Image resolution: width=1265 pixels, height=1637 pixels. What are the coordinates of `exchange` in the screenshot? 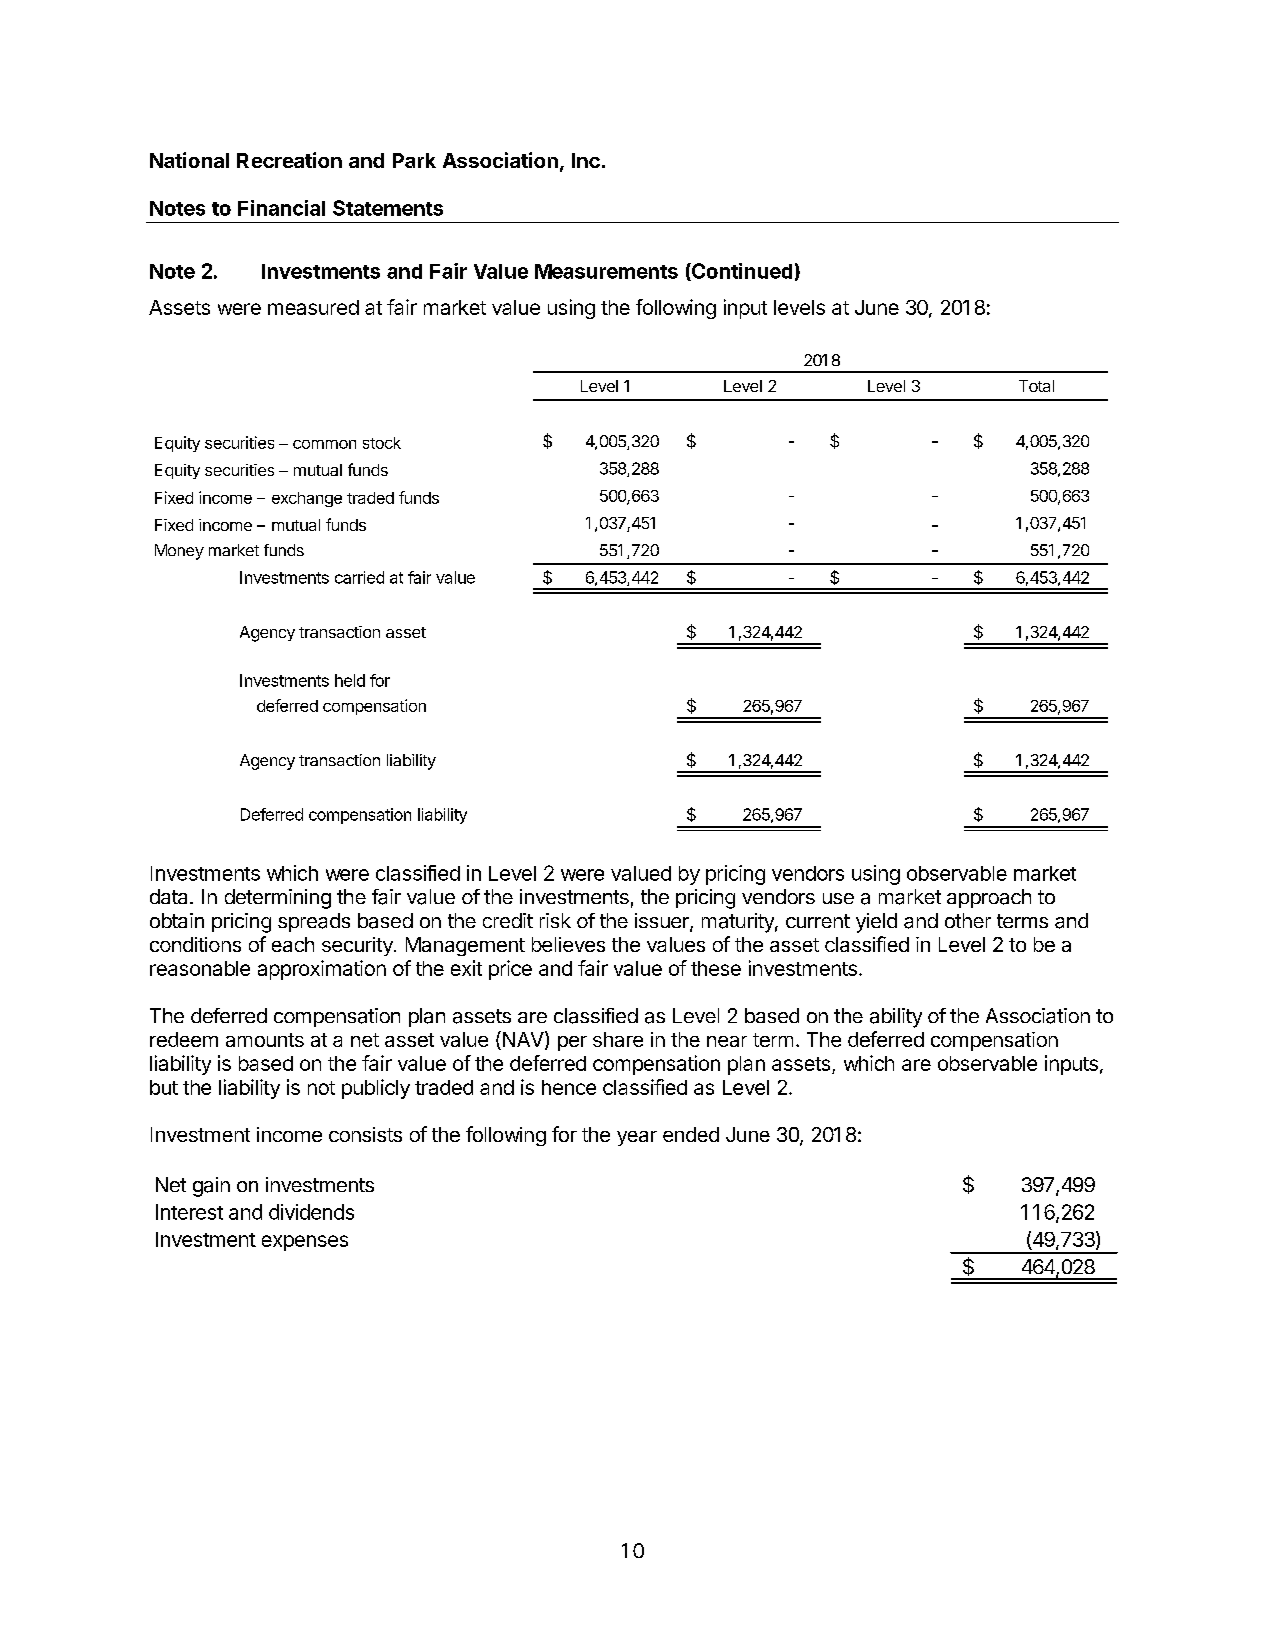 It's located at (307, 499).
